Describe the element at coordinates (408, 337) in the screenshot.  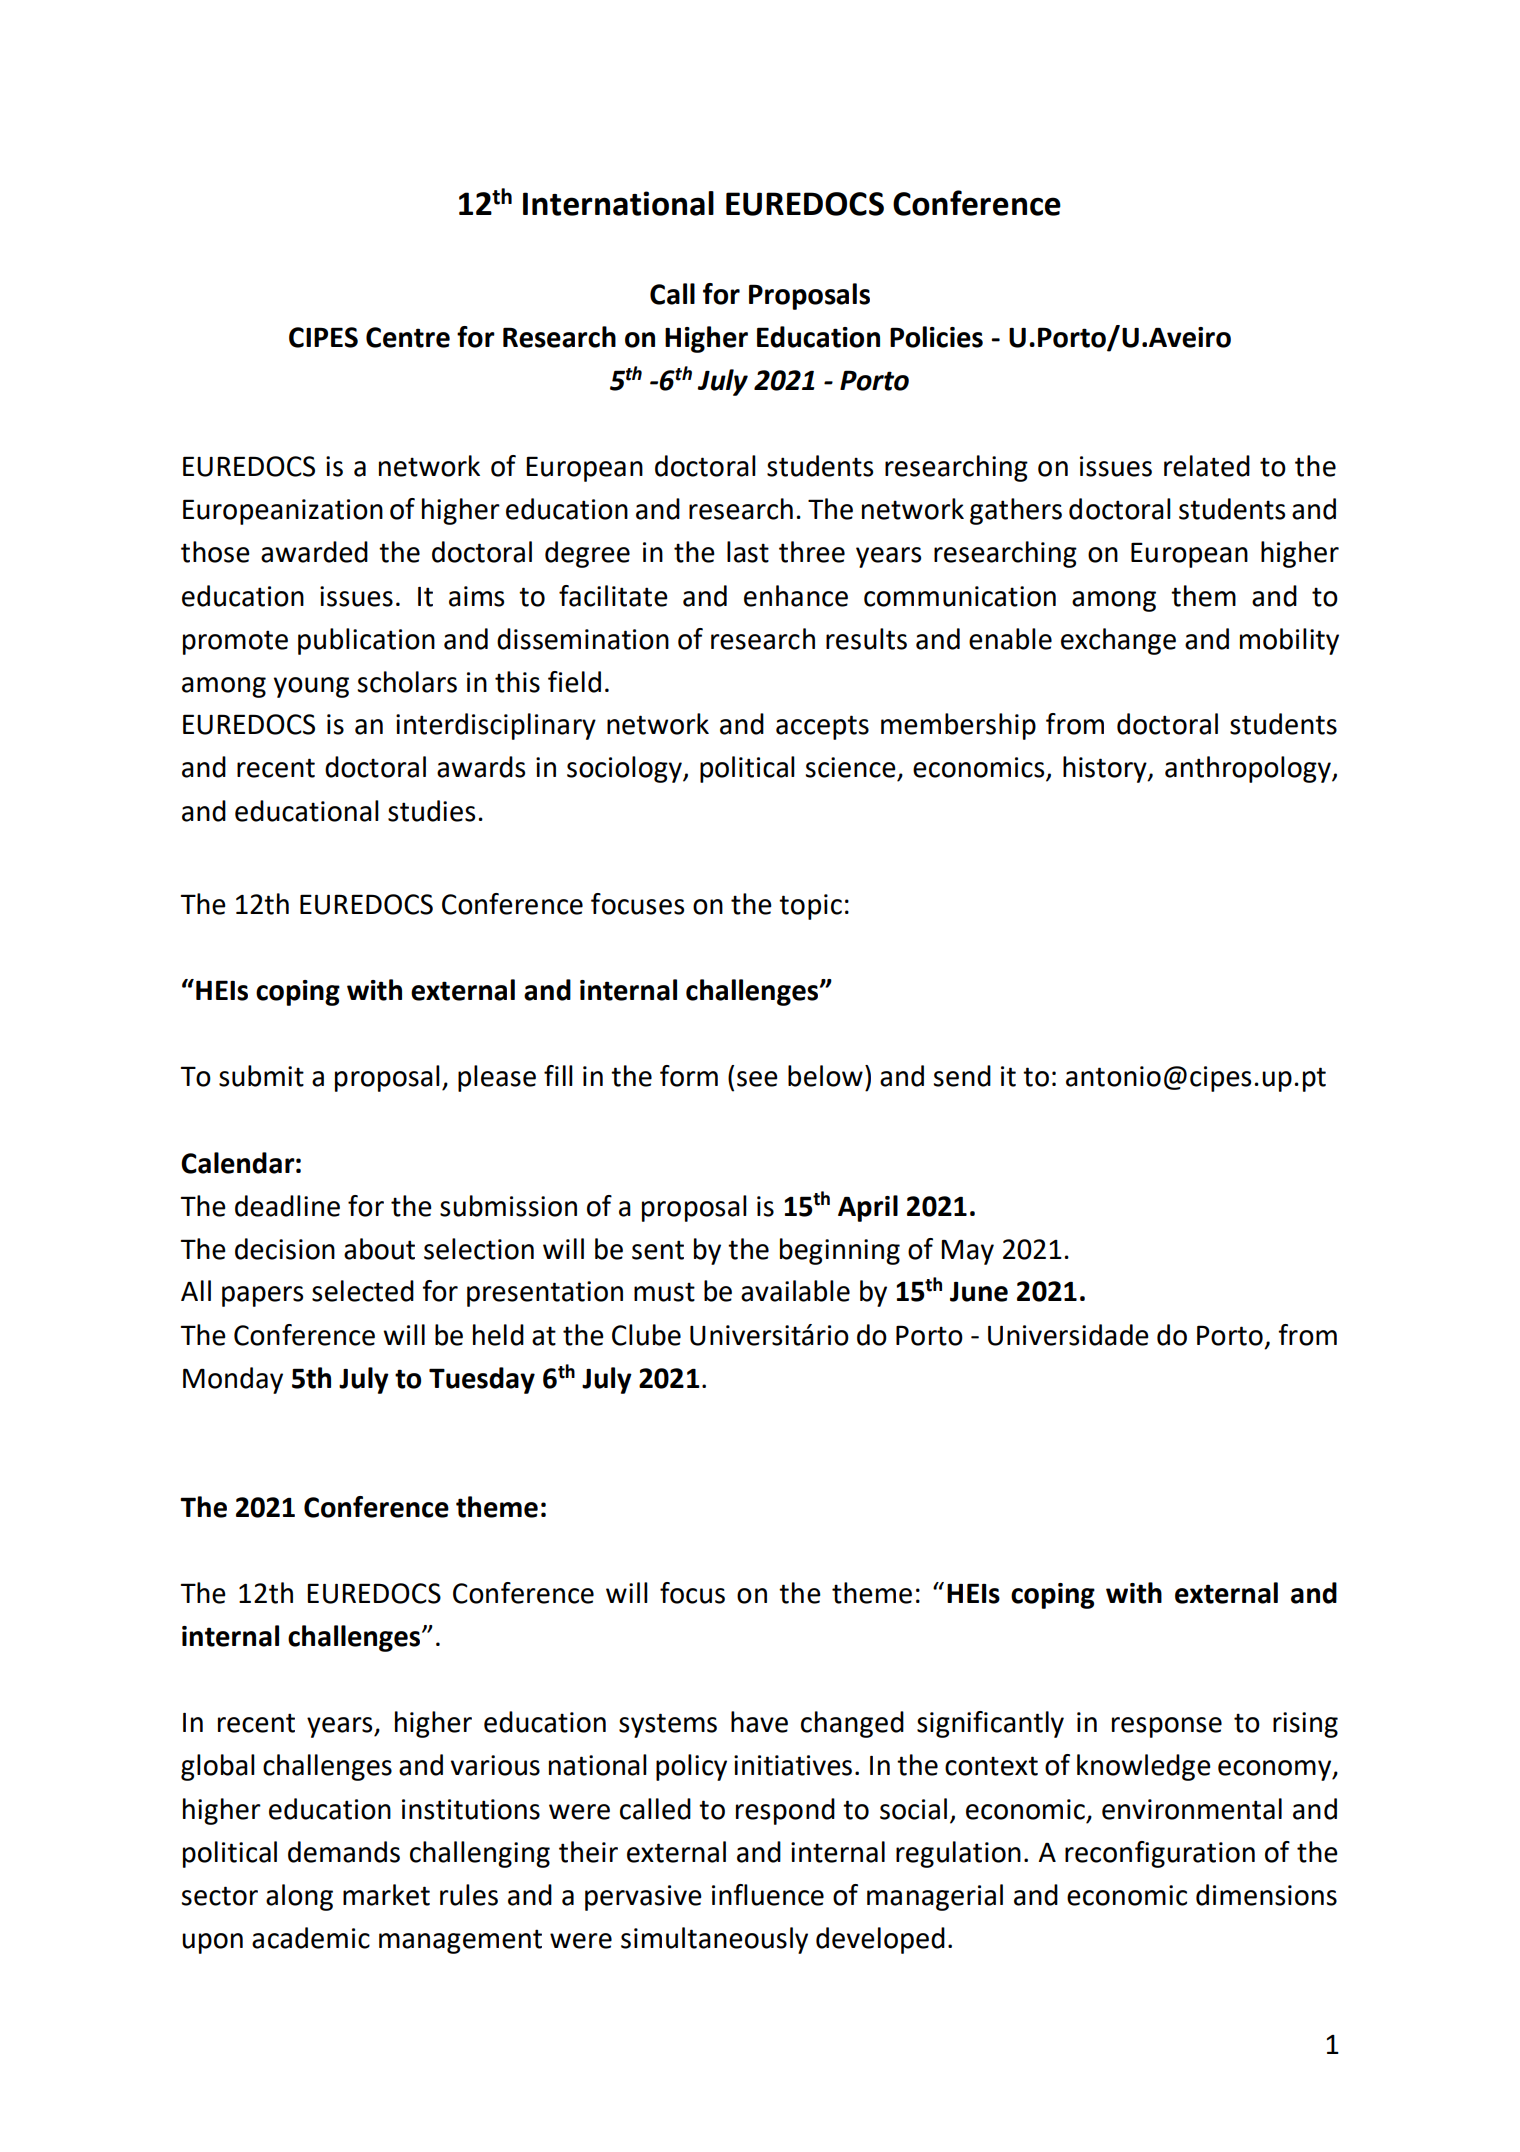
I see `Centre` at that location.
